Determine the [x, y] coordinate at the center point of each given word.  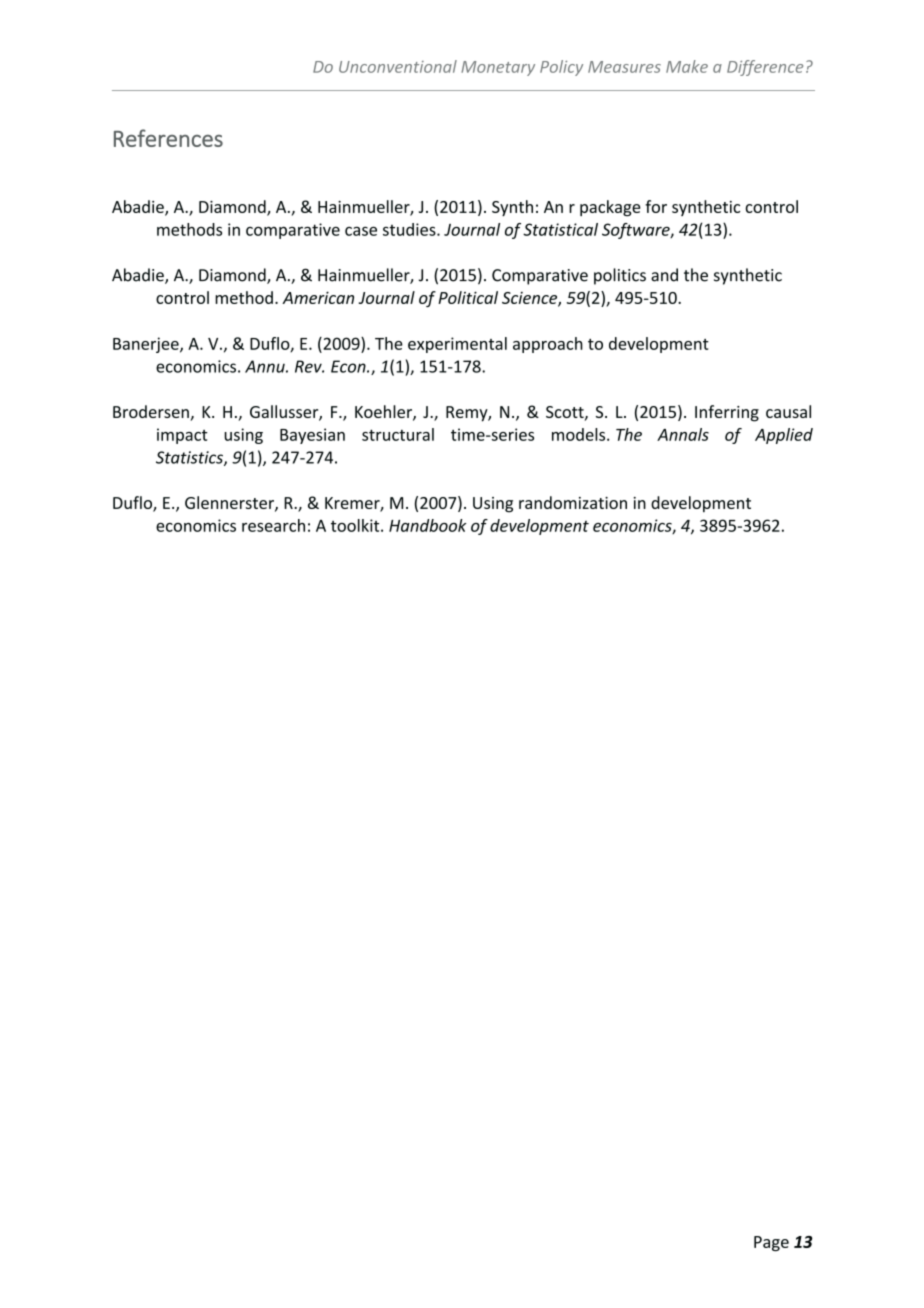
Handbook [427, 525]
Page [771, 1243]
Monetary [498, 68]
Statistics [190, 458]
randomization [573, 502]
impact [182, 436]
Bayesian [312, 436]
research [273, 525]
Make [687, 66]
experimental [457, 345]
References [168, 138]
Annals [683, 434]
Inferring [727, 413]
